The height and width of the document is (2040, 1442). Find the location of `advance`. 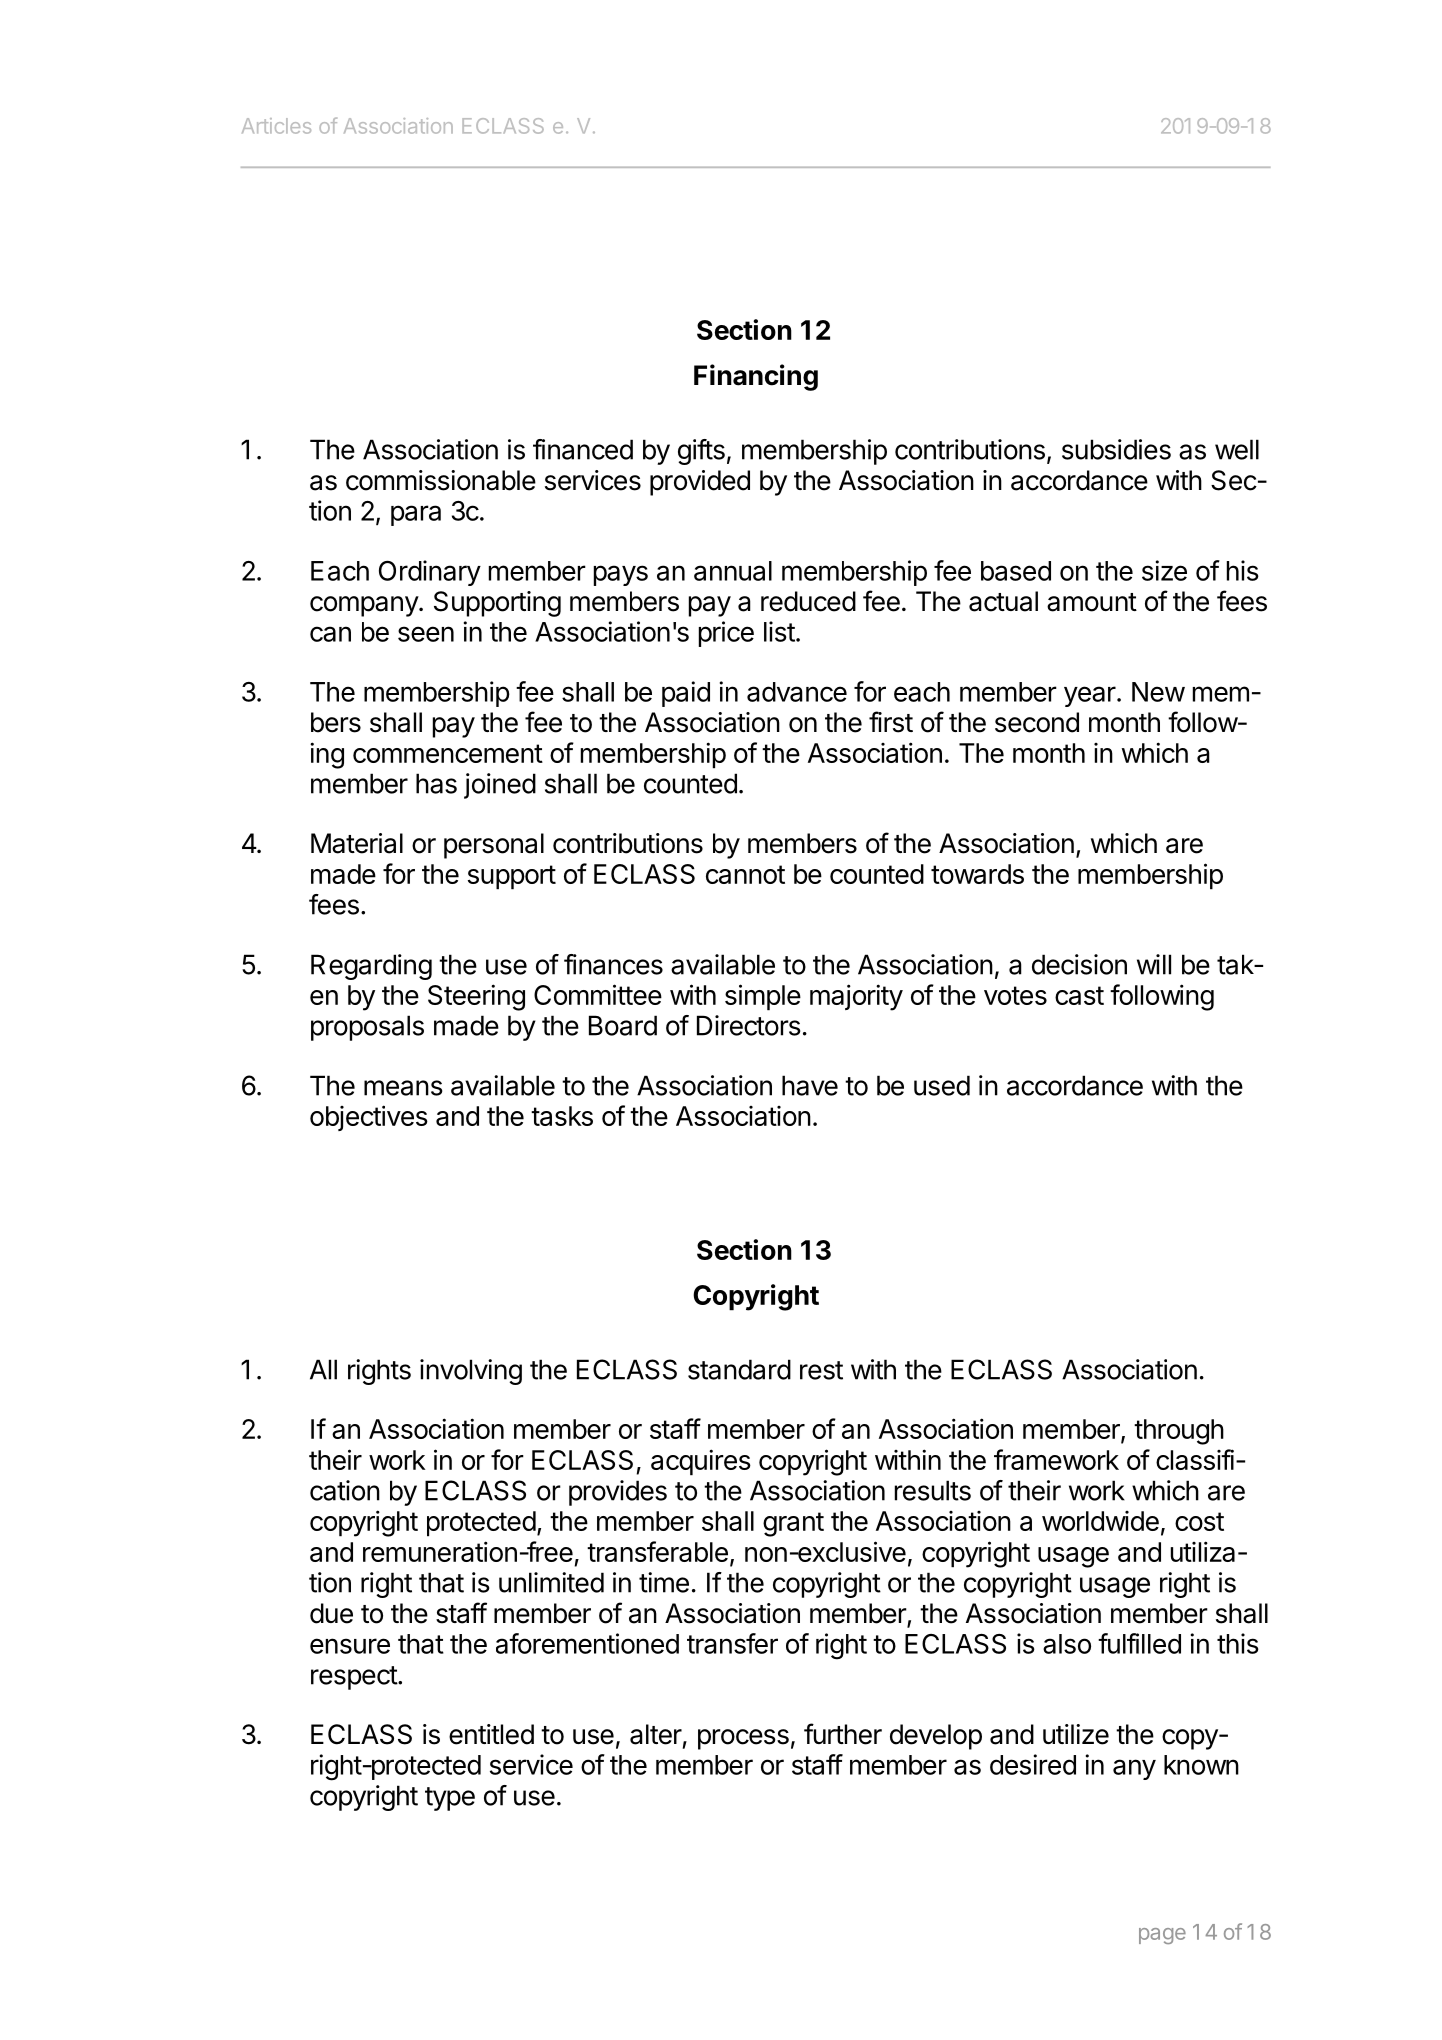

advance is located at coordinates (797, 692).
